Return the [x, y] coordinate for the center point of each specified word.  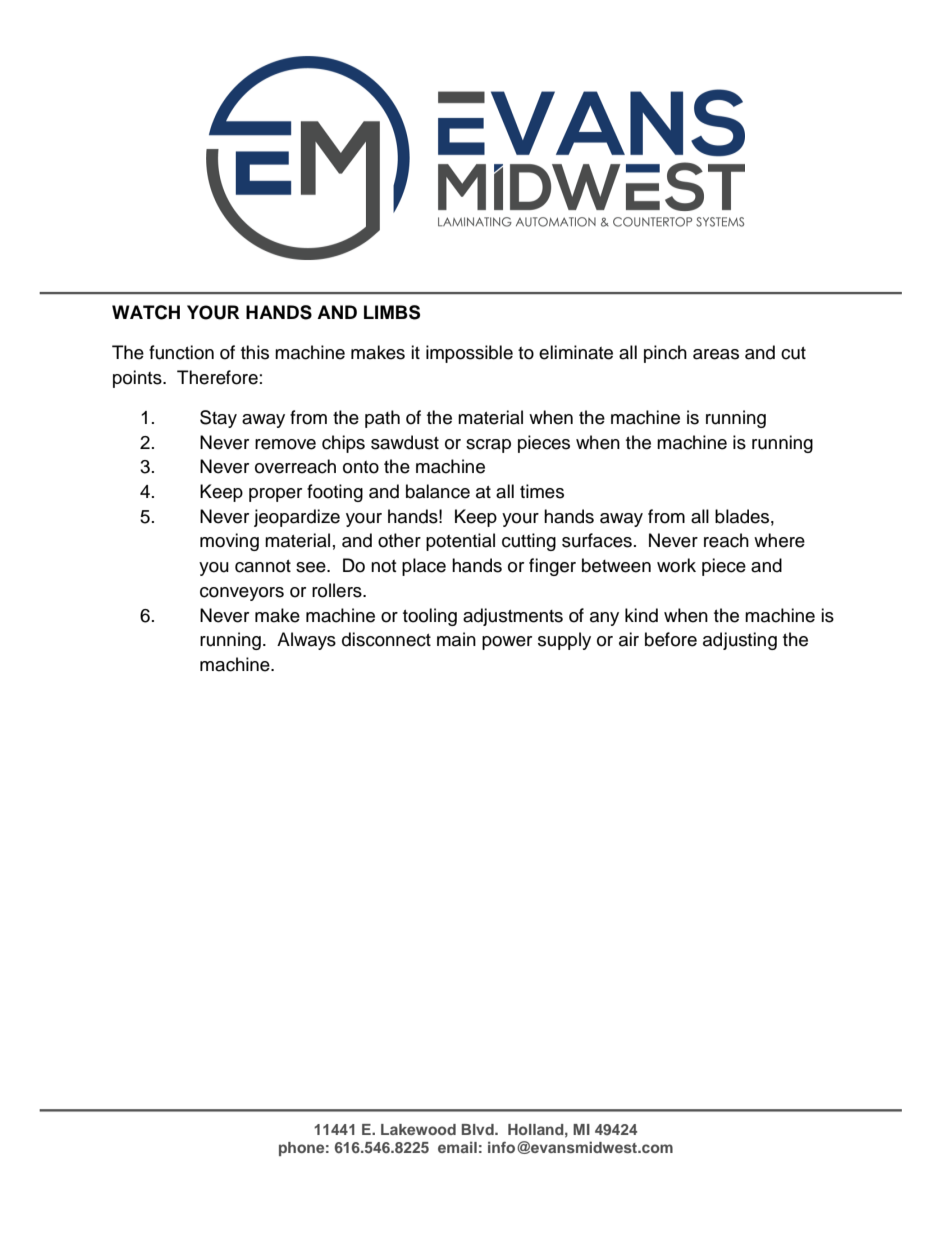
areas [716, 354]
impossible [469, 354]
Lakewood [418, 1129]
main [456, 639]
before [671, 639]
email [457, 1147]
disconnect [386, 639]
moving [229, 542]
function [181, 352]
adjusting [740, 641]
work [676, 565]
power [507, 643]
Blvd [479, 1129]
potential [460, 542]
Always [306, 641]
